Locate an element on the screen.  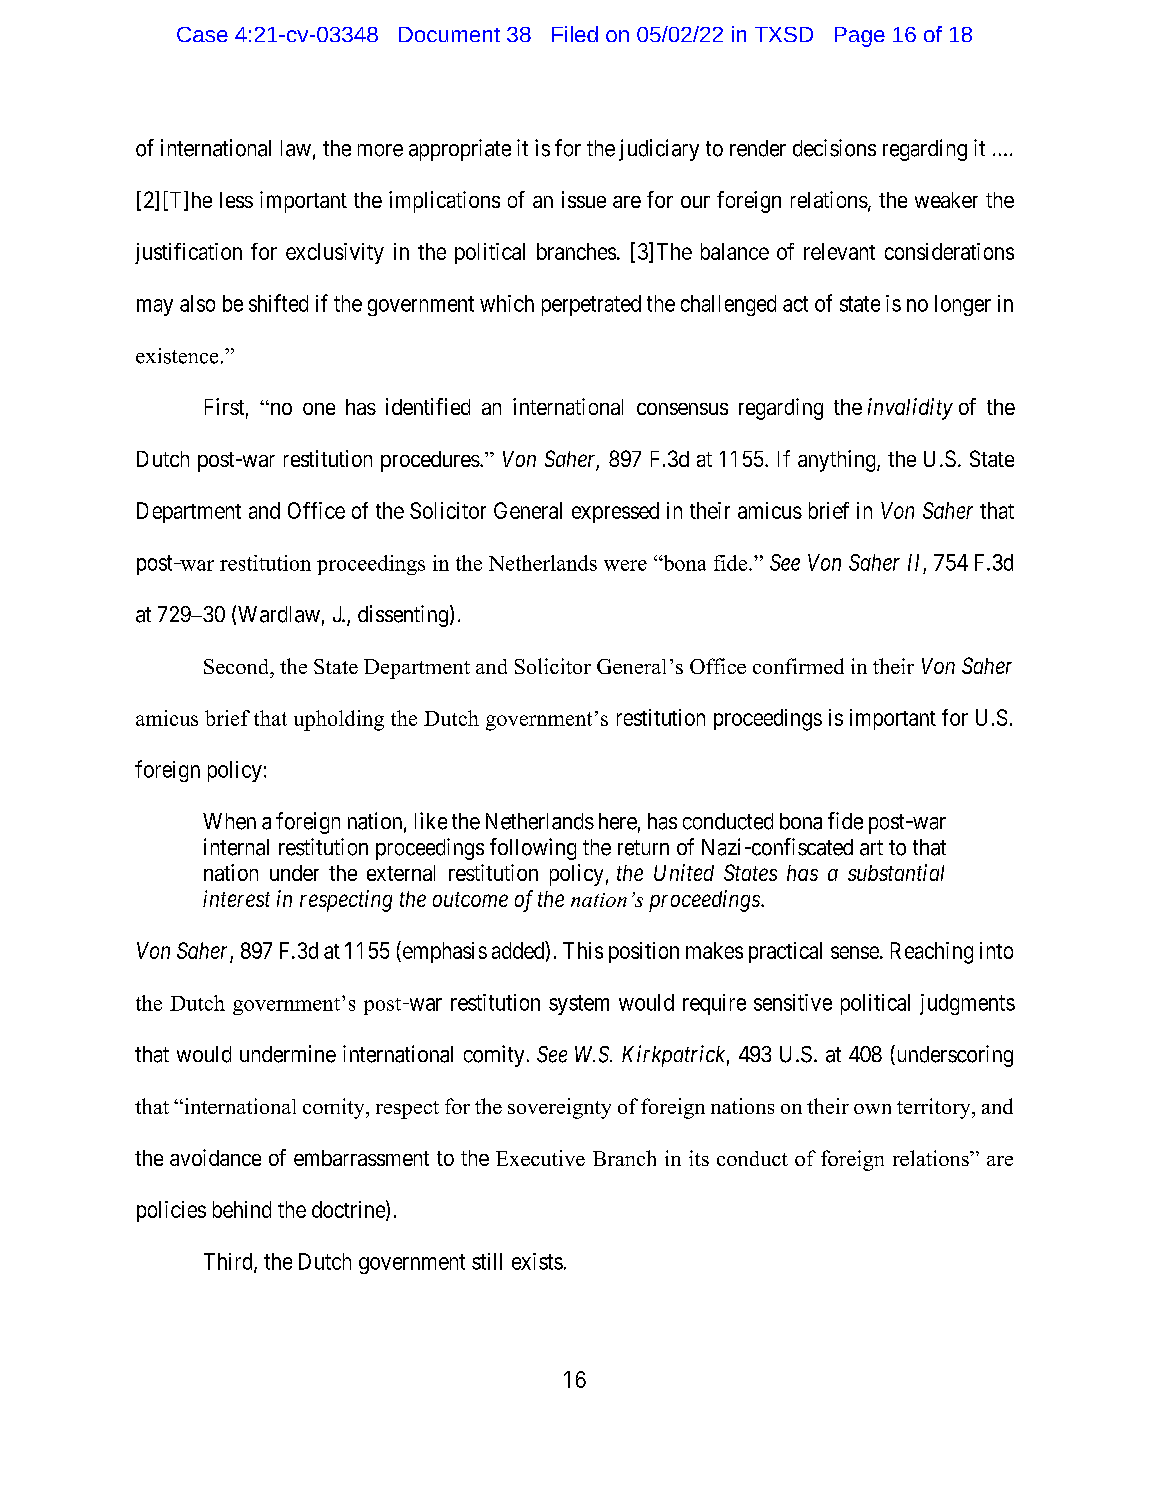
Second is located at coordinates (238, 666).
